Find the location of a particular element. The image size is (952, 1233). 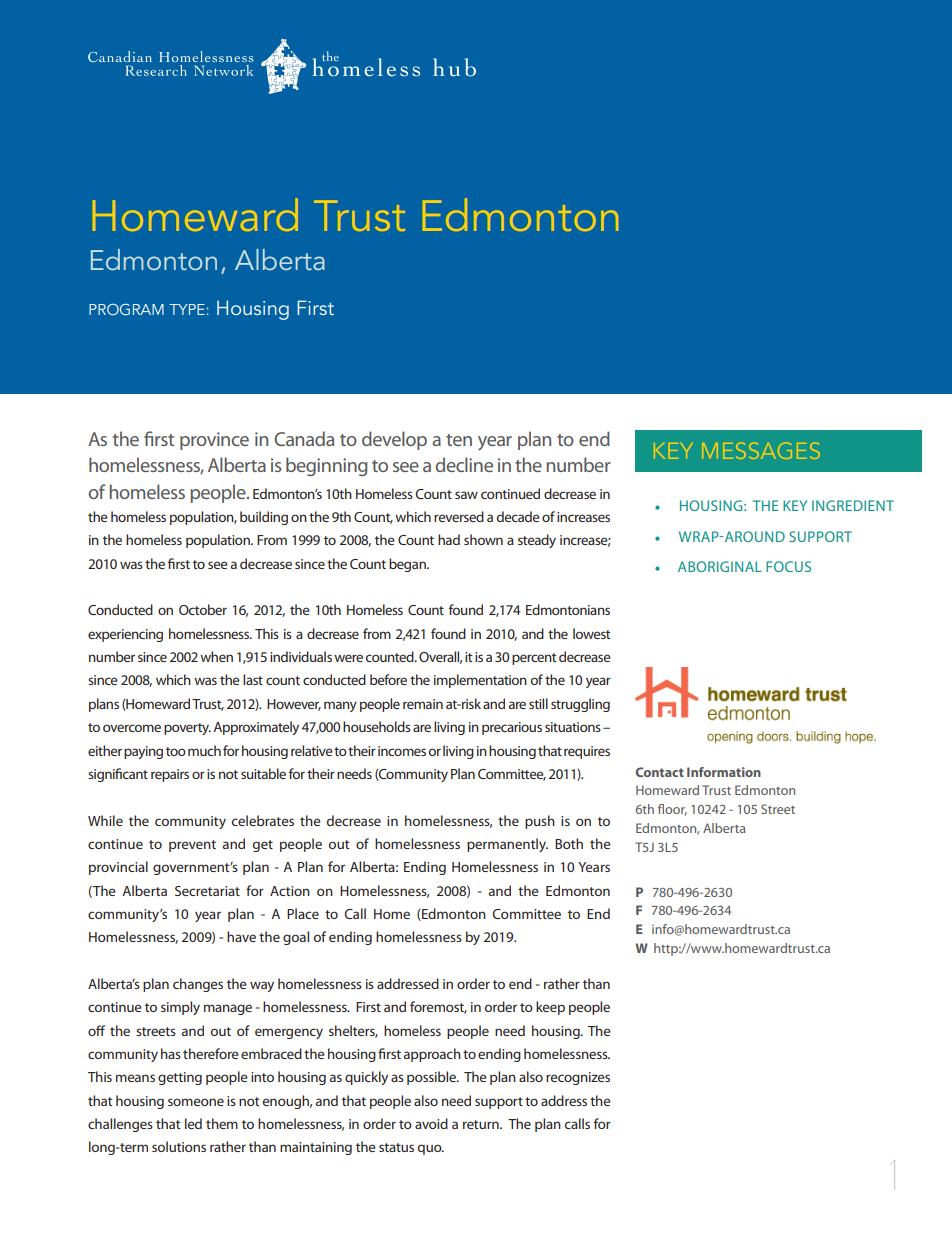

floor is located at coordinates (672, 810).
